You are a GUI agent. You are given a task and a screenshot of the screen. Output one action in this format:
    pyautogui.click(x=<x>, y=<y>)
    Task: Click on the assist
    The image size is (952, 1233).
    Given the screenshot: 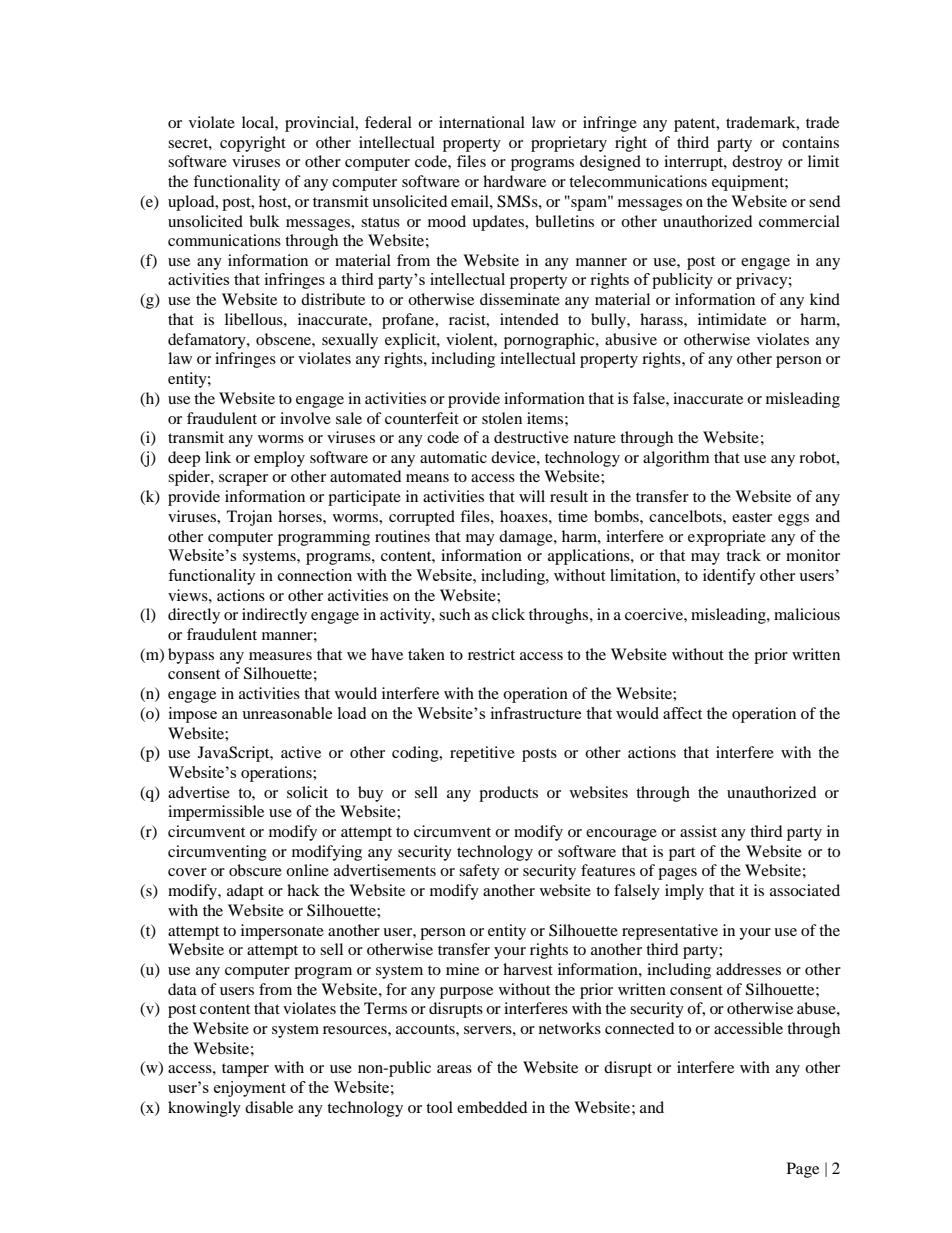 What is the action you would take?
    pyautogui.click(x=698, y=831)
